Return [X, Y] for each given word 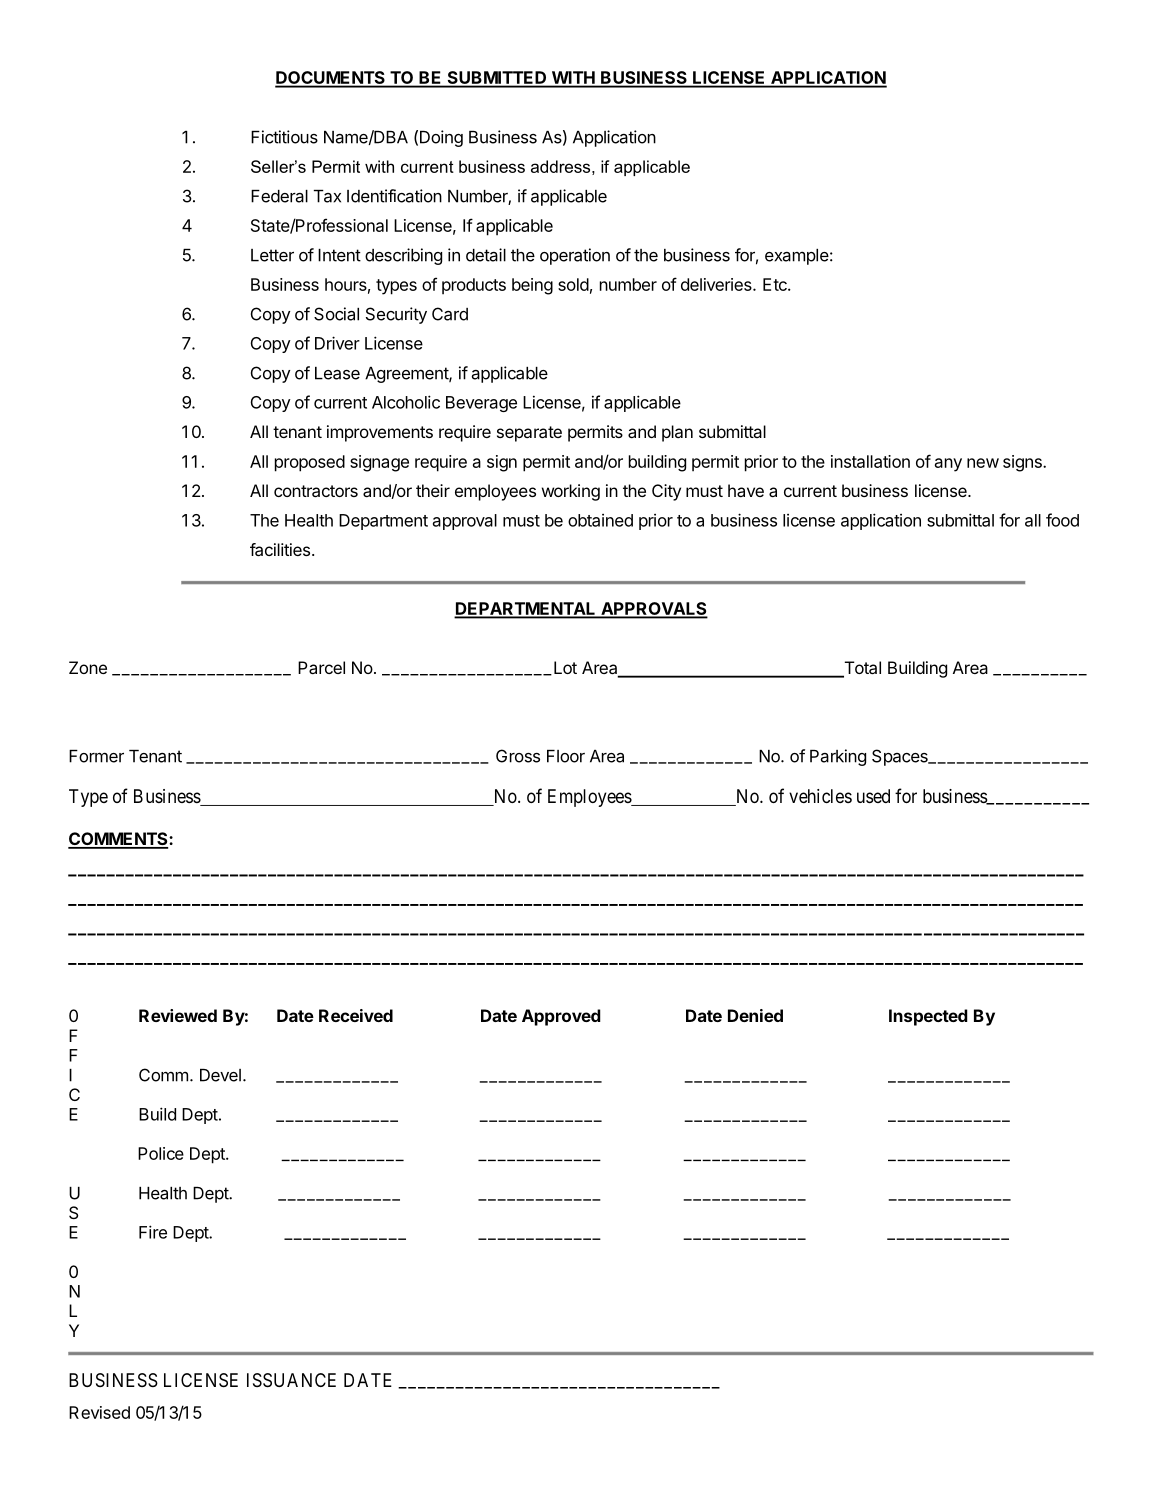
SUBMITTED [497, 79]
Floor [566, 756]
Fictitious [284, 137]
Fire [153, 1232]
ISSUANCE [291, 1380]
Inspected [928, 1017]
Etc [776, 284]
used [873, 796]
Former [96, 756]
